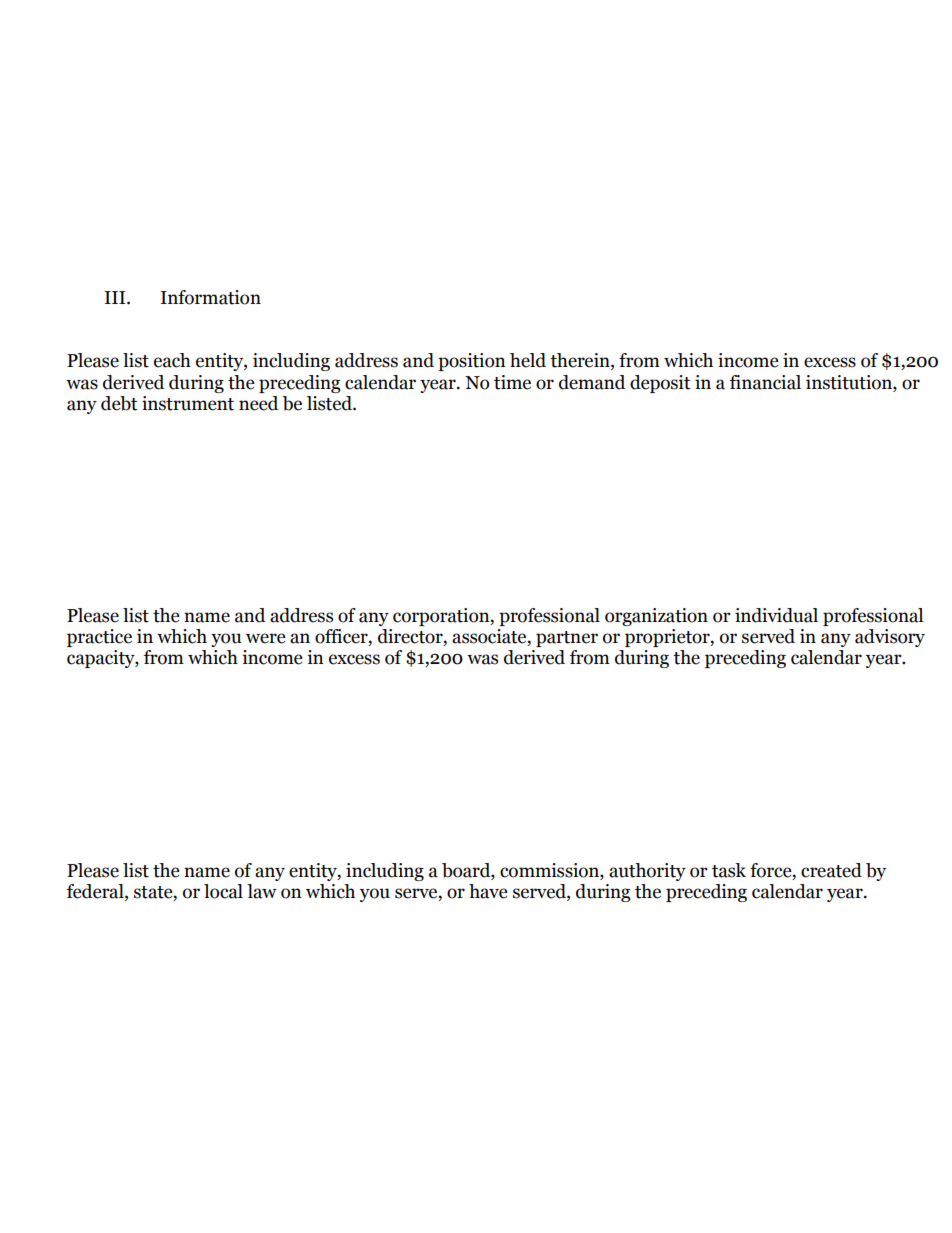 This screenshot has height=1233, width=952. I want to click on held, so click(528, 360).
